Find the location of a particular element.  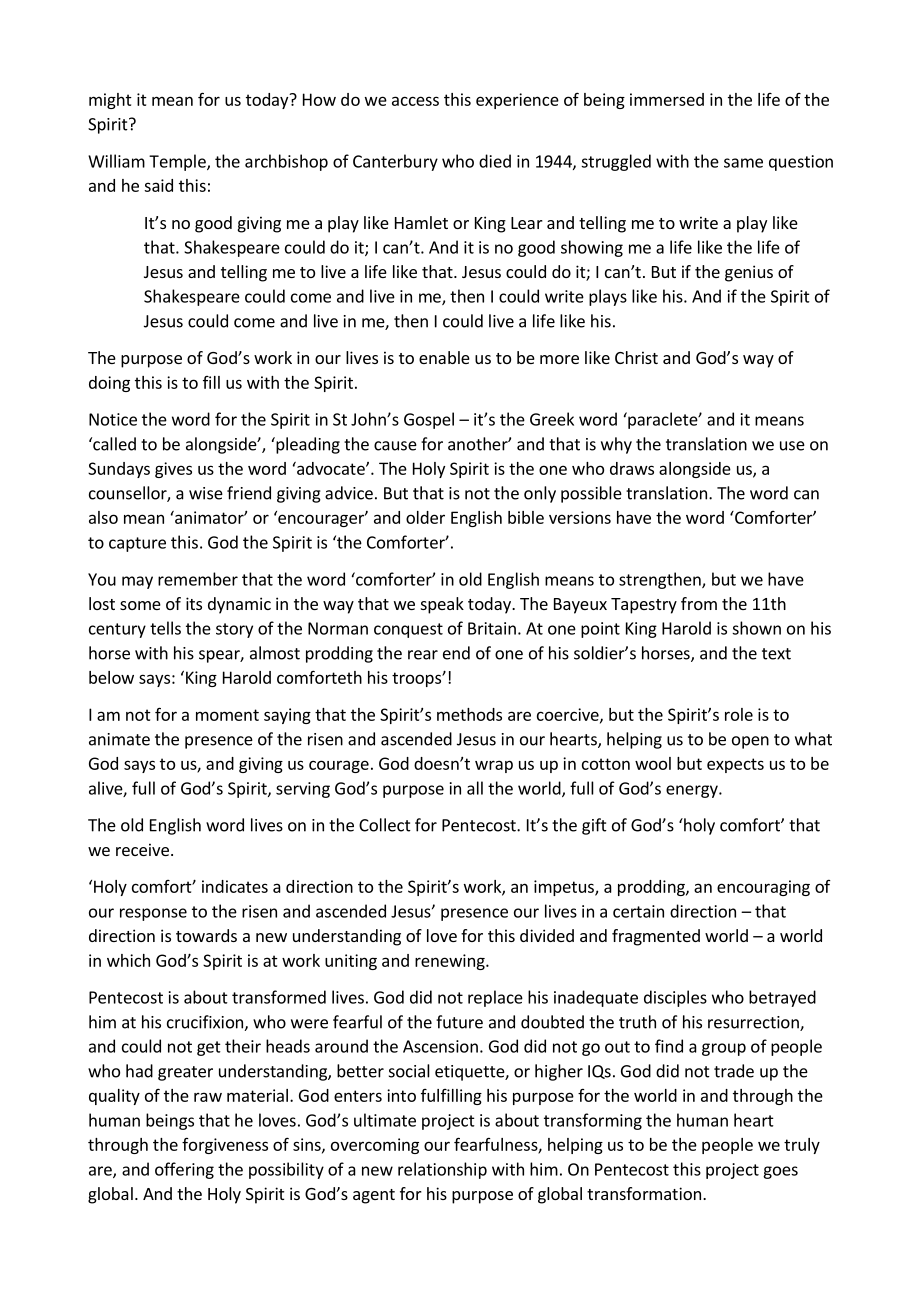

enable is located at coordinates (444, 357).
